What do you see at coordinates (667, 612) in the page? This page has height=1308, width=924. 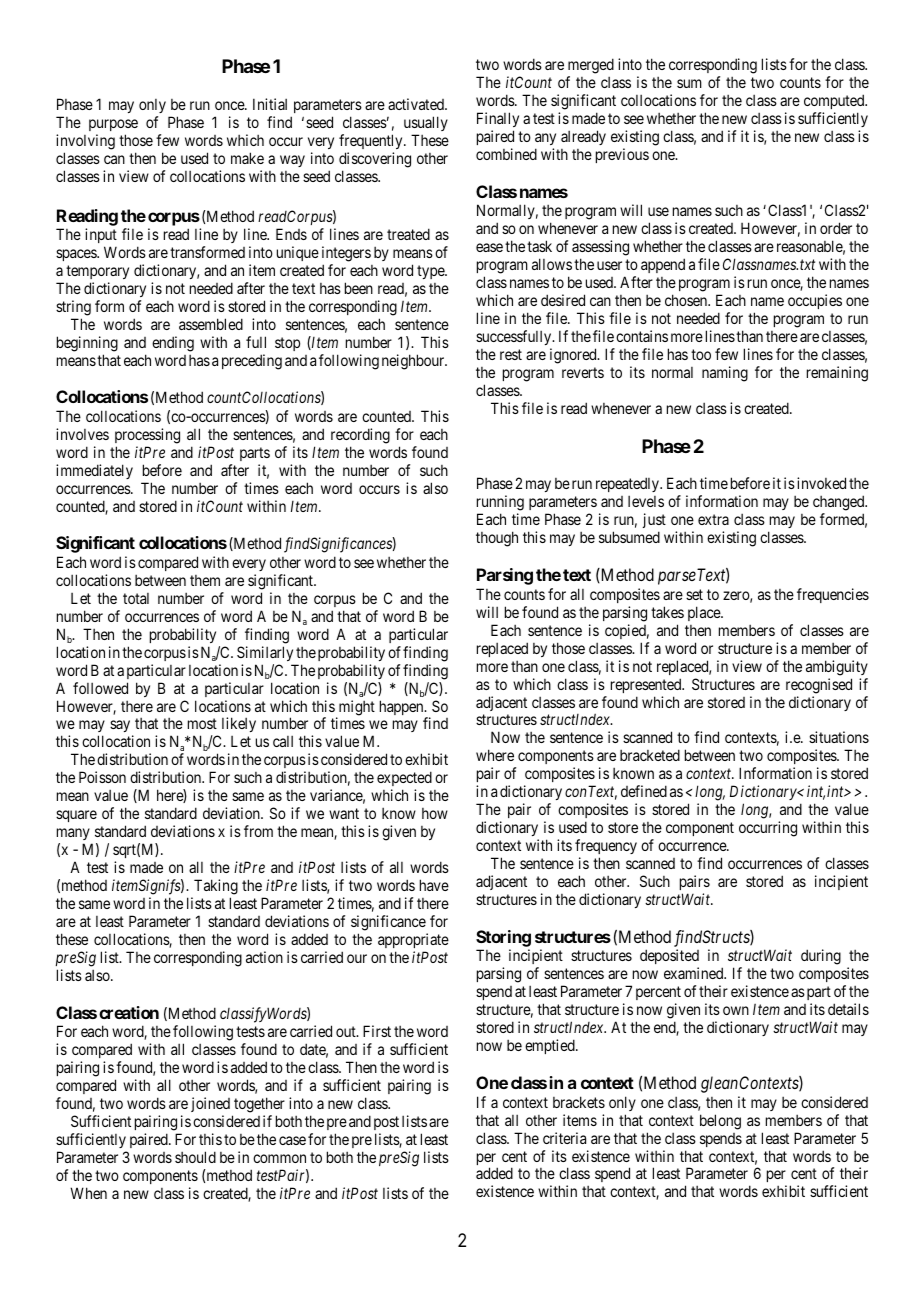 I see `takes` at bounding box center [667, 612].
